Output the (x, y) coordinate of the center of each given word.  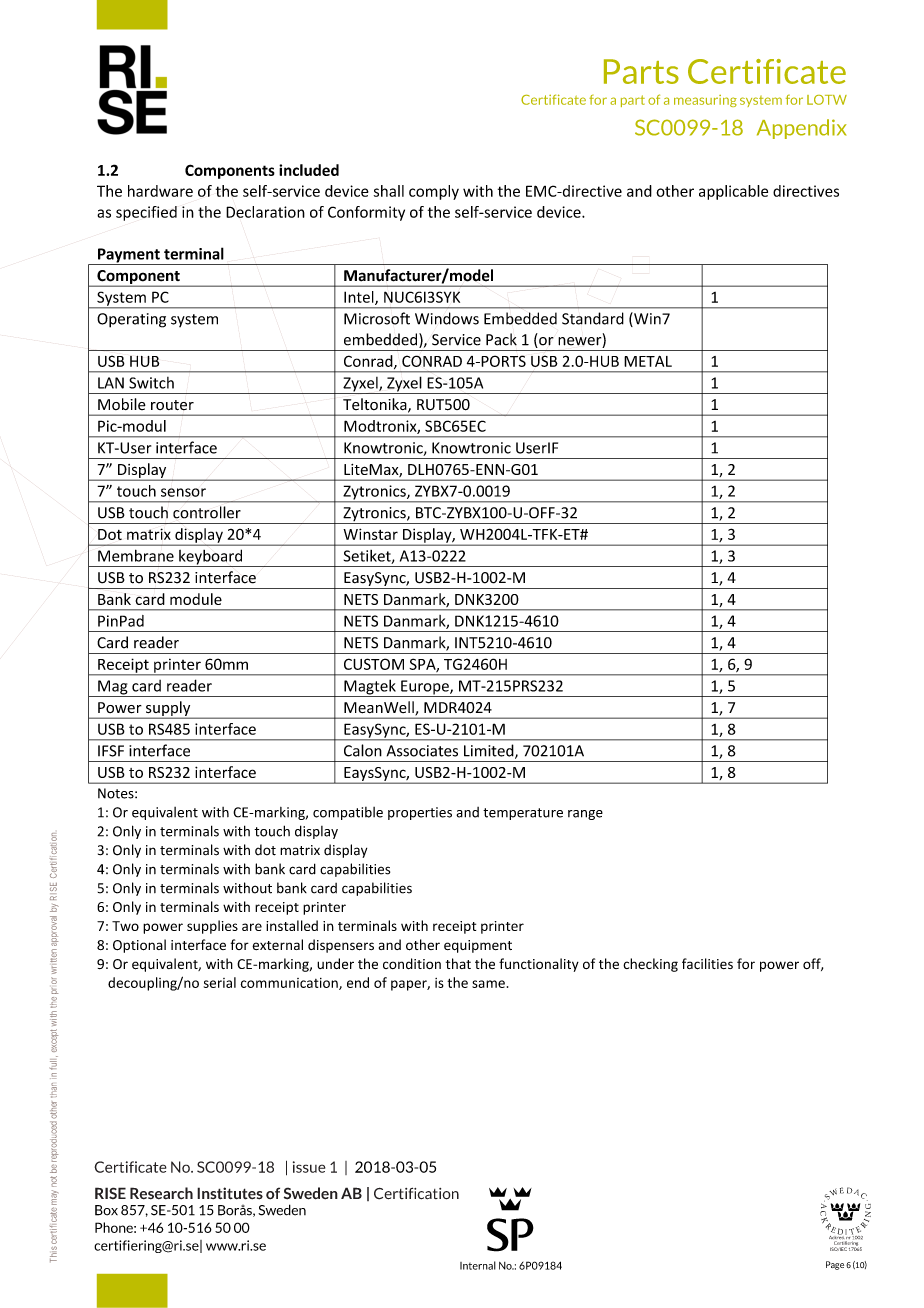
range (585, 815)
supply (168, 709)
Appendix (802, 129)
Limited (490, 751)
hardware (160, 191)
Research (161, 1193)
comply (434, 192)
